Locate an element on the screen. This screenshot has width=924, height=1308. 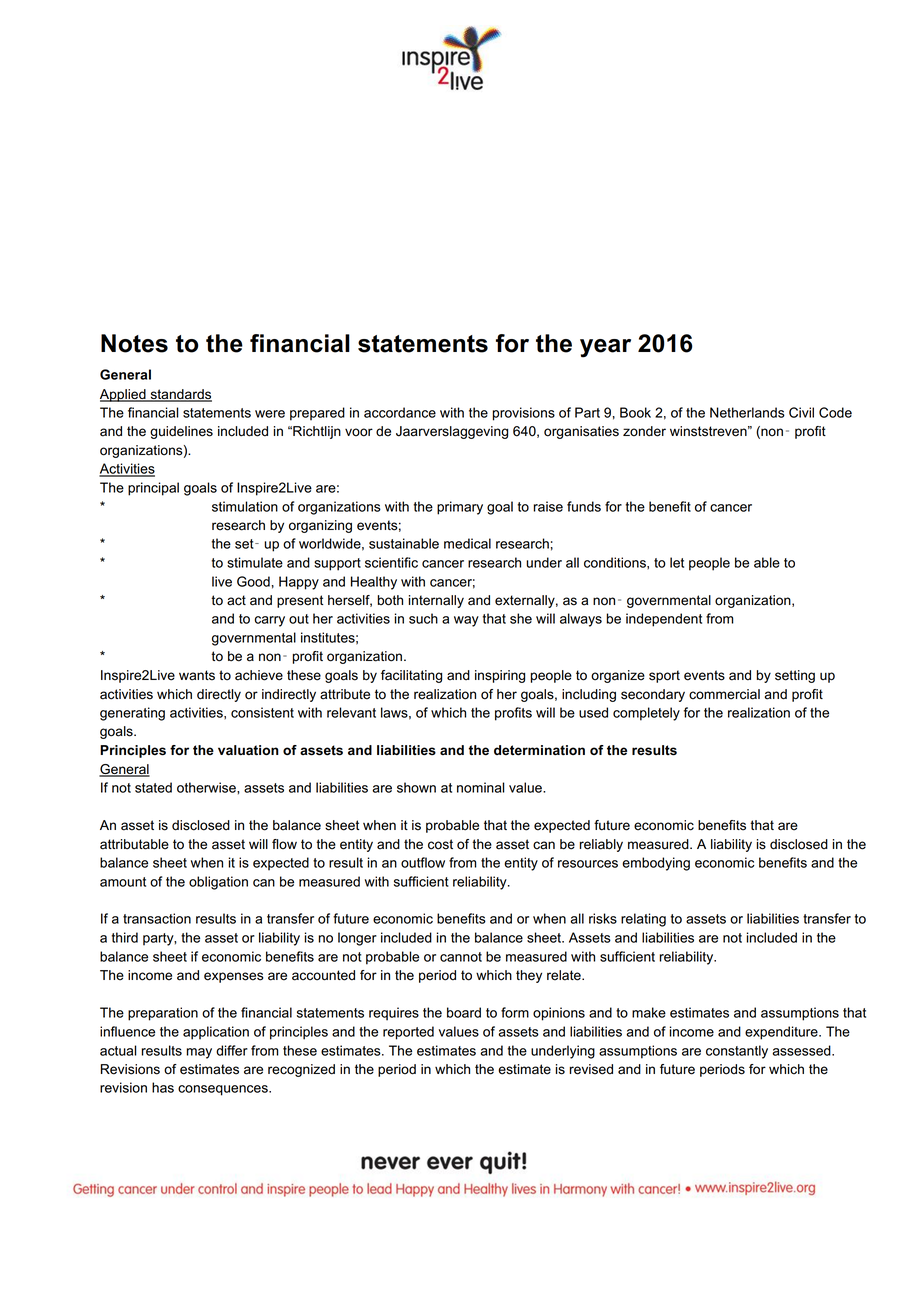
cost is located at coordinates (440, 844).
